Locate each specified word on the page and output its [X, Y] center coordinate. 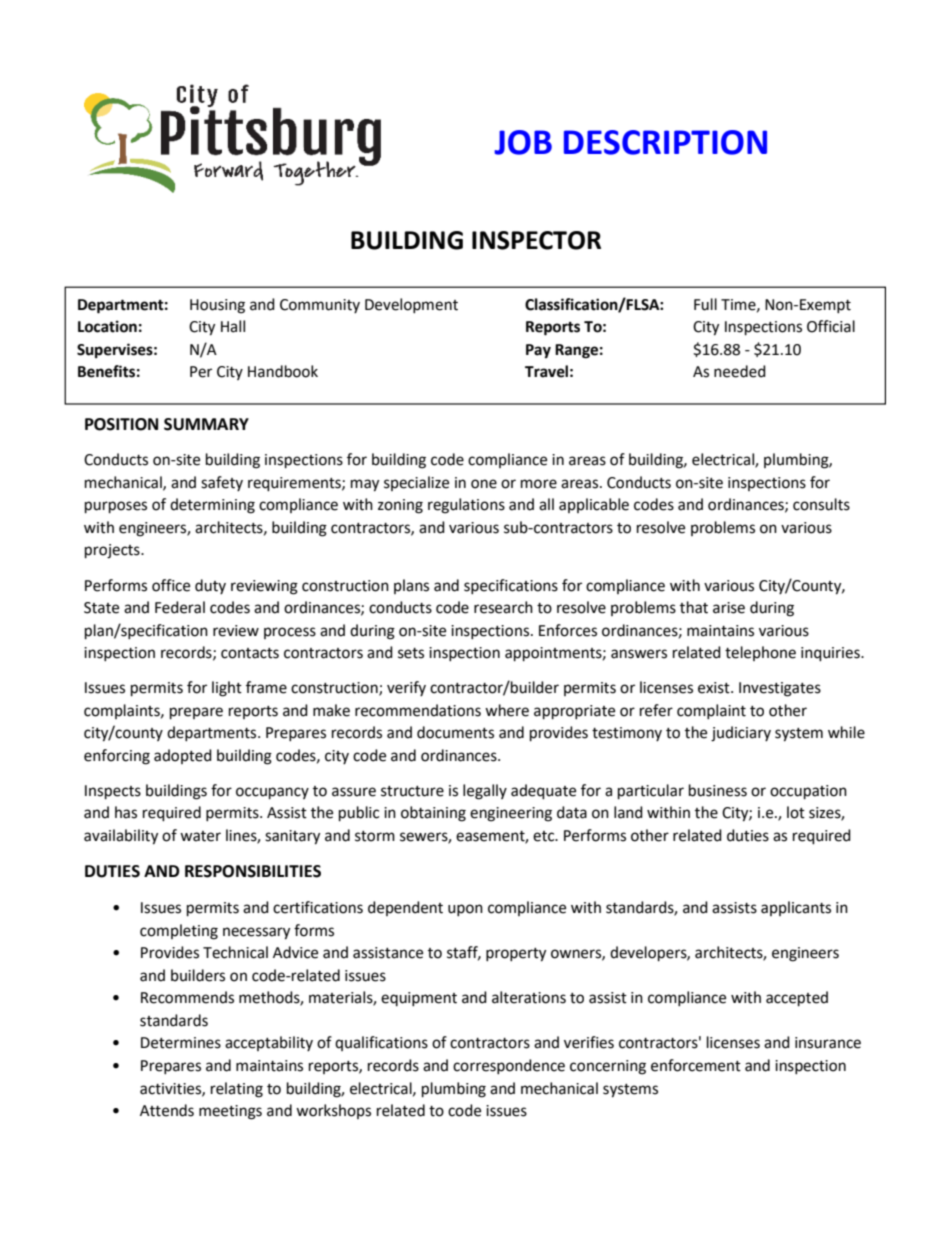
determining [212, 506]
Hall [233, 326]
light [227, 689]
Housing [217, 306]
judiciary [741, 734]
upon [465, 910]
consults [821, 504]
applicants [796, 908]
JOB [523, 142]
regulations [466, 506]
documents [455, 732]
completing [179, 932]
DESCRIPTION [665, 142]
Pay [538, 351]
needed [740, 371]
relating [237, 1090]
